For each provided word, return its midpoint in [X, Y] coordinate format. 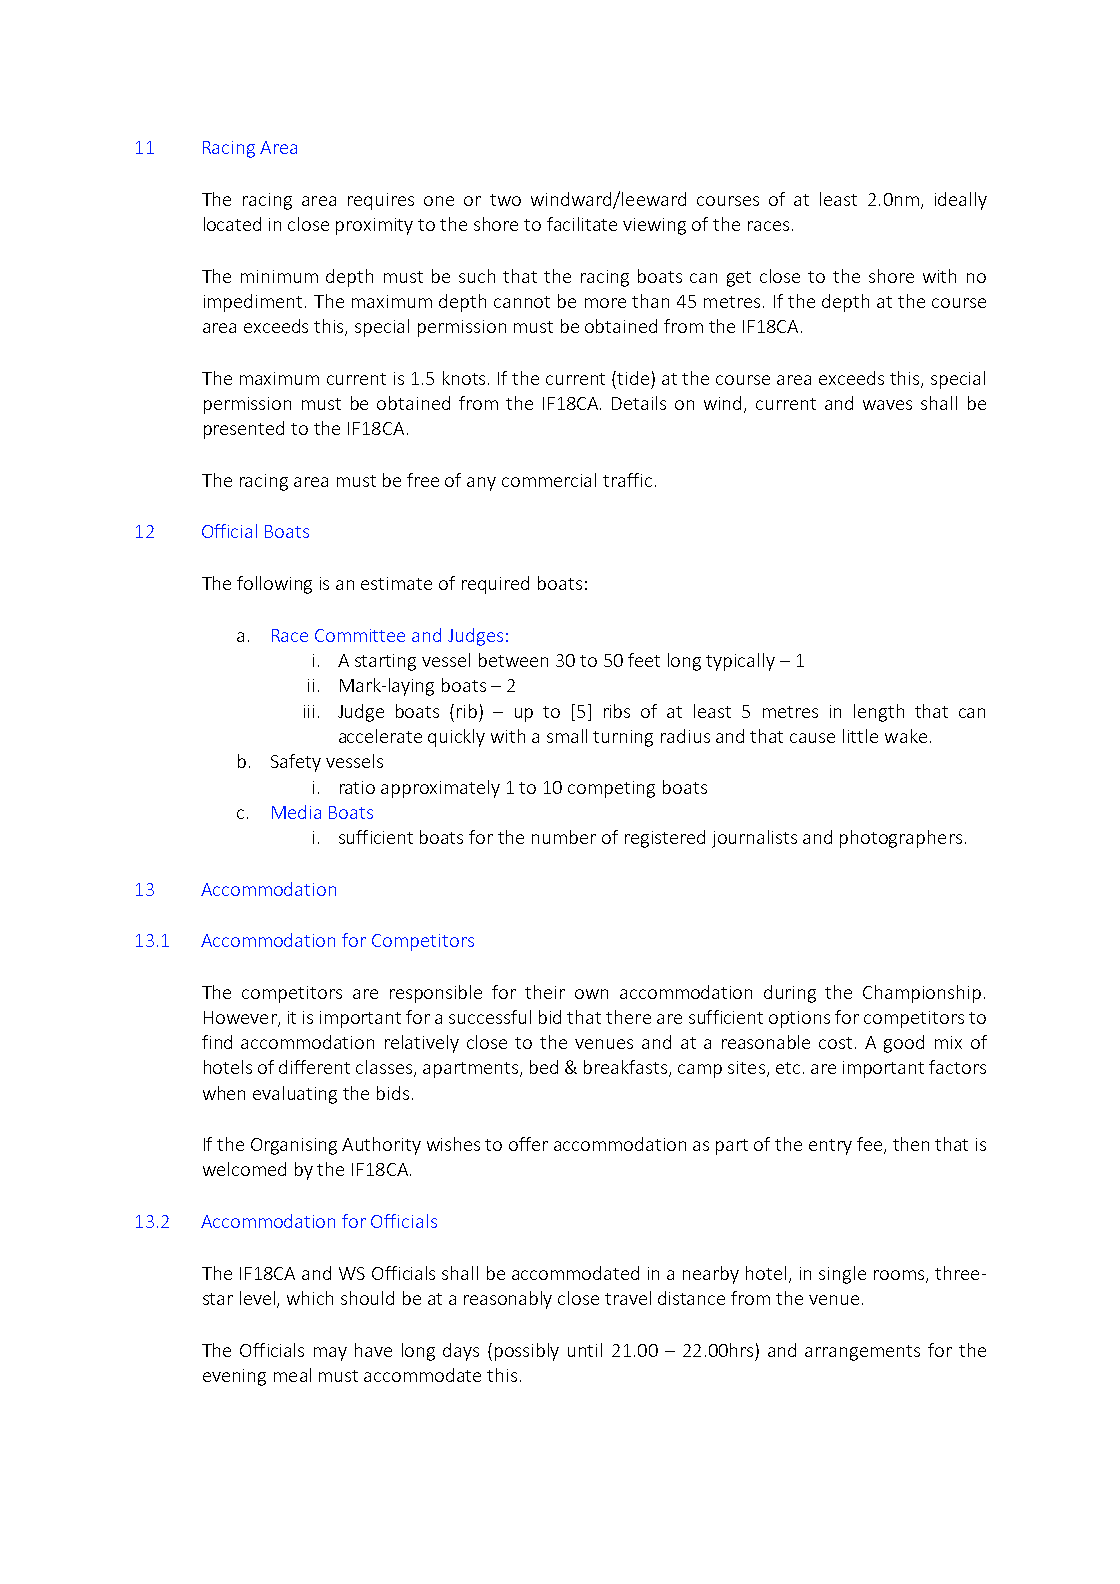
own [591, 994]
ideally [961, 201]
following [274, 585]
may [330, 1354]
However [241, 1018]
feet [644, 660]
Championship [922, 994]
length [879, 713]
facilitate [582, 224]
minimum [279, 276]
